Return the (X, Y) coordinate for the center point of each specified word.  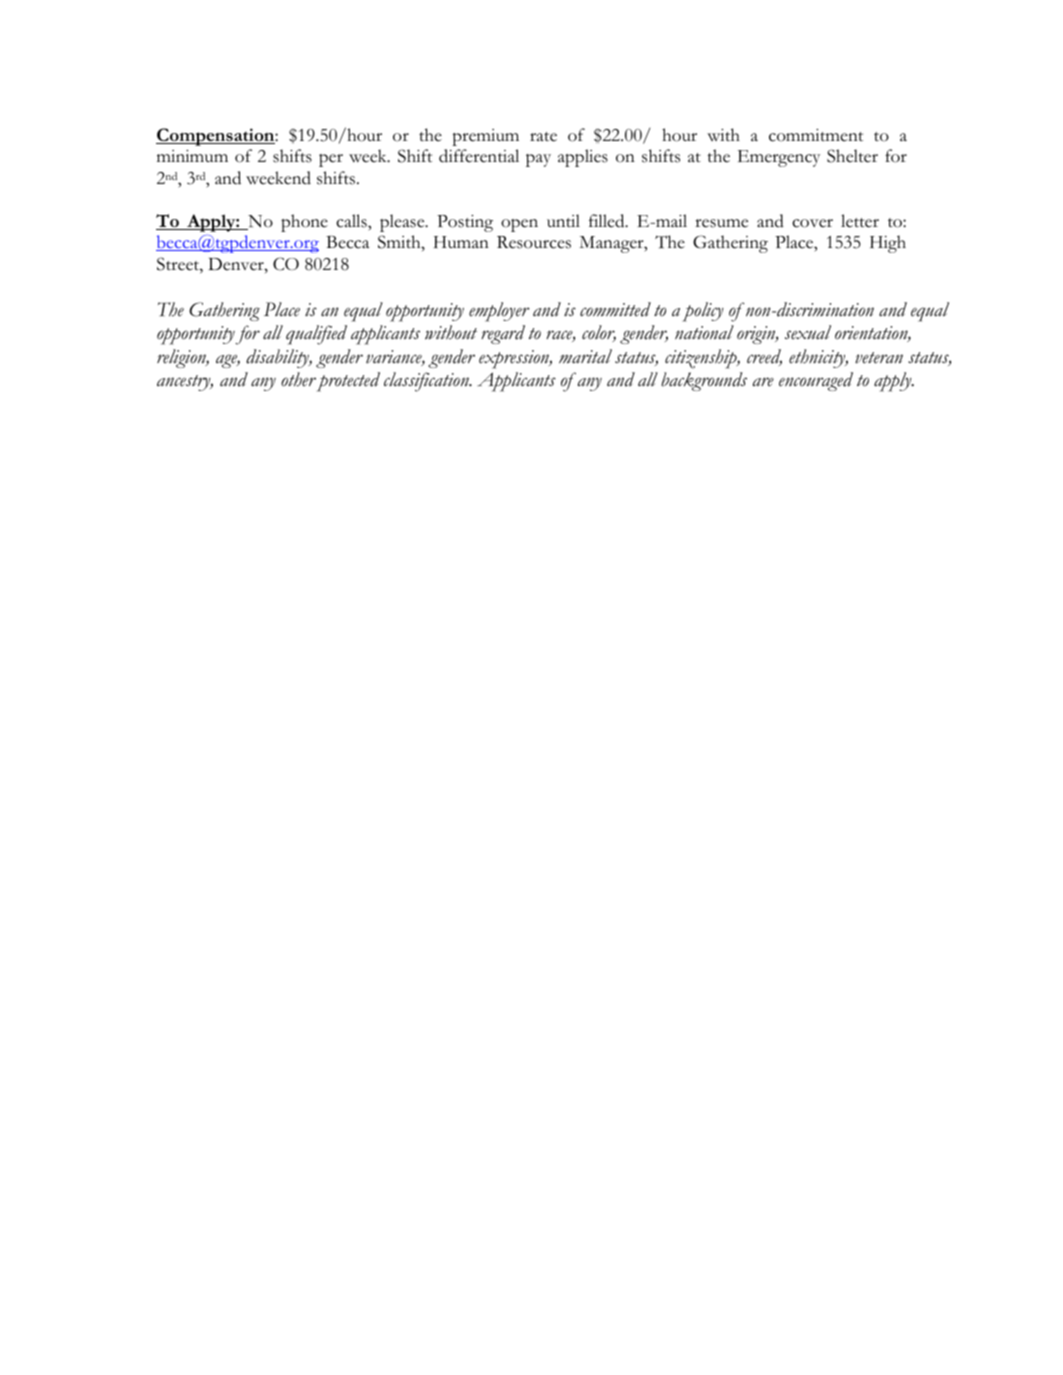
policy (703, 312)
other (298, 379)
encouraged (816, 381)
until (563, 220)
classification (427, 382)
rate (543, 137)
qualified (316, 335)
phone (304, 223)
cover (812, 223)
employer (499, 312)
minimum (192, 156)
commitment (816, 135)
